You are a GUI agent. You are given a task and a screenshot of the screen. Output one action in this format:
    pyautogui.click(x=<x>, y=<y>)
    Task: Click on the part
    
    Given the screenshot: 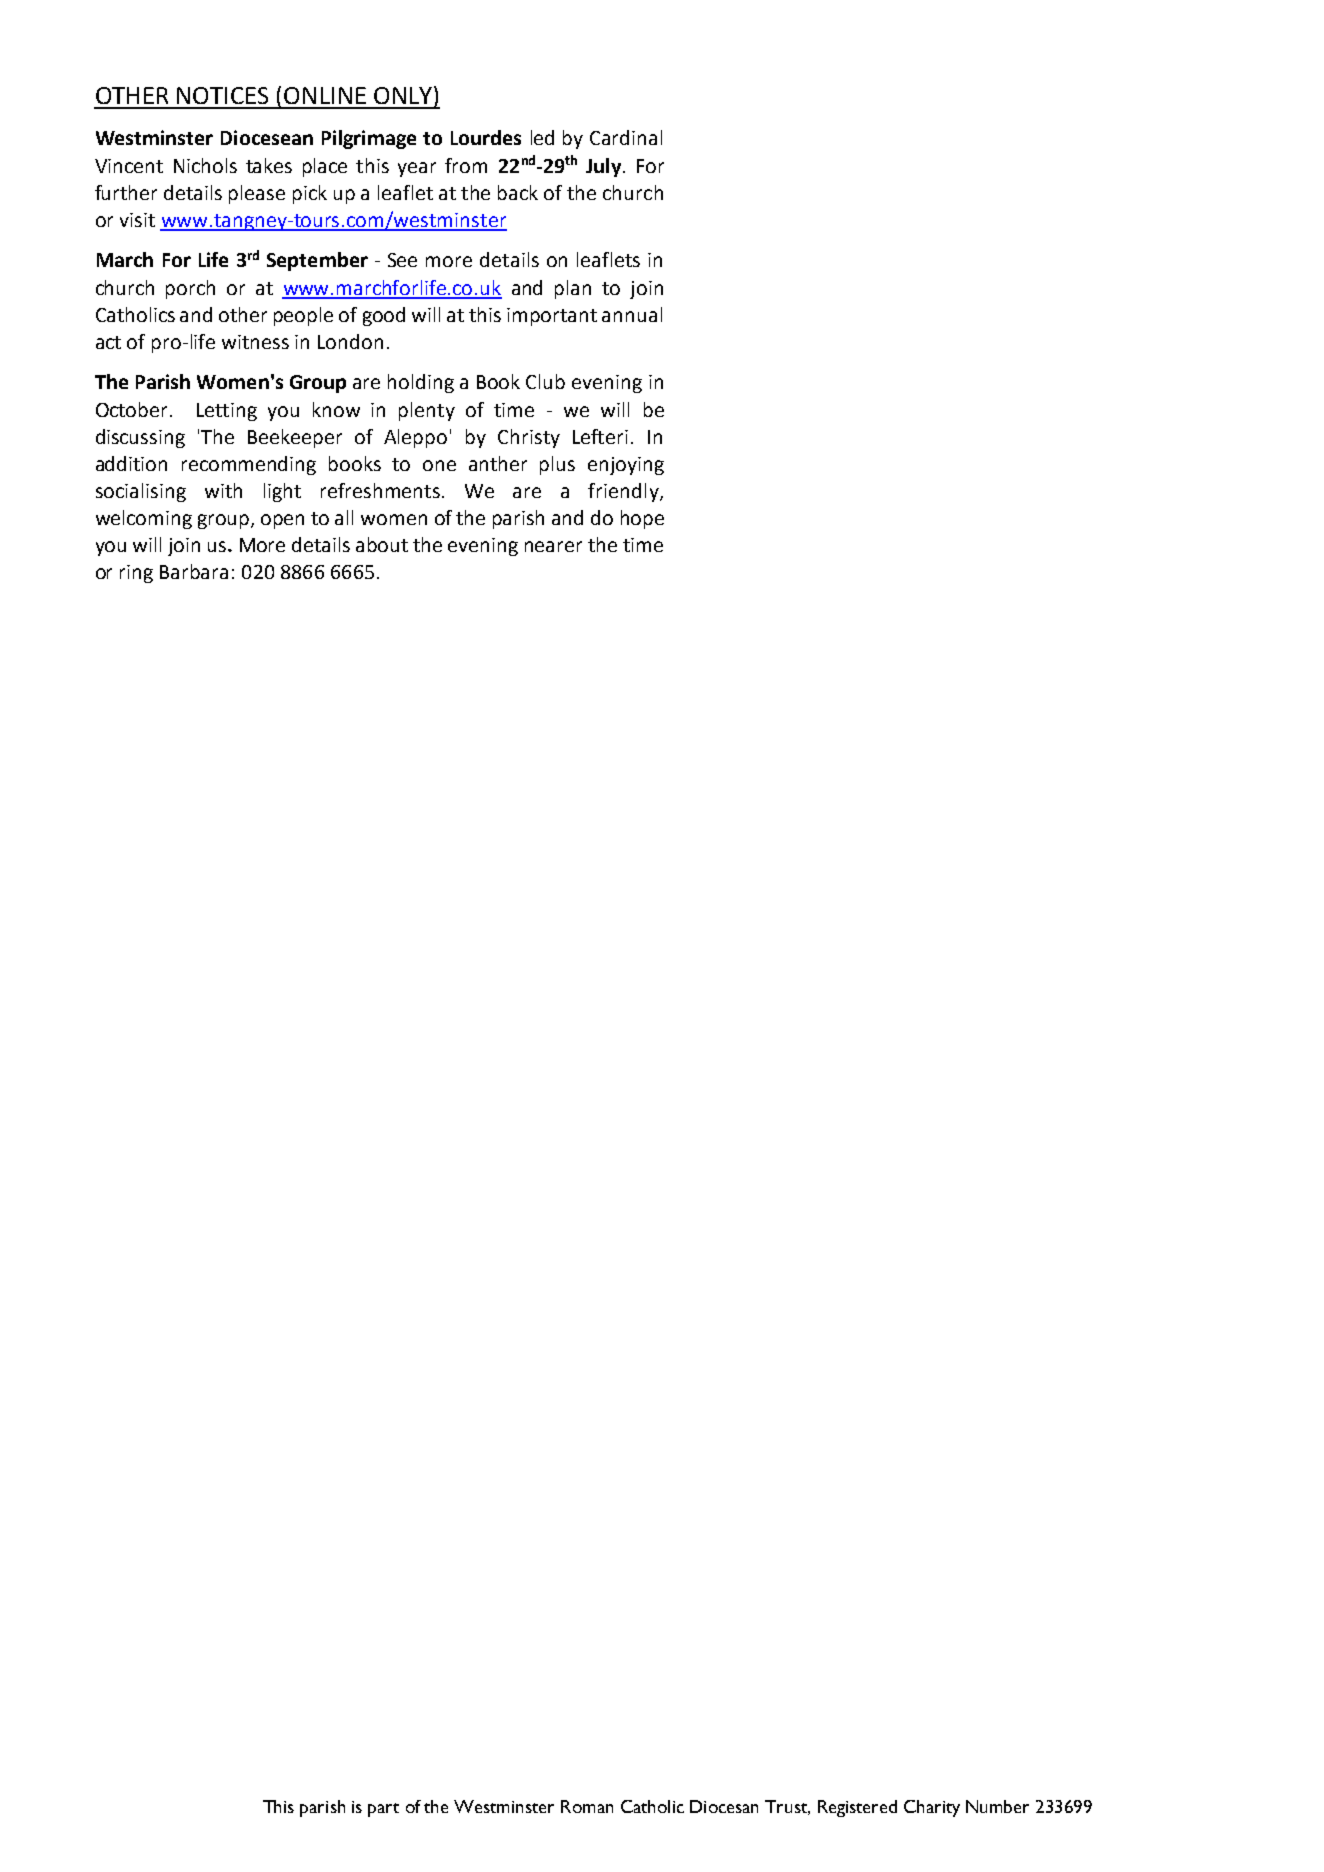 What is the action you would take?
    pyautogui.click(x=383, y=1810)
